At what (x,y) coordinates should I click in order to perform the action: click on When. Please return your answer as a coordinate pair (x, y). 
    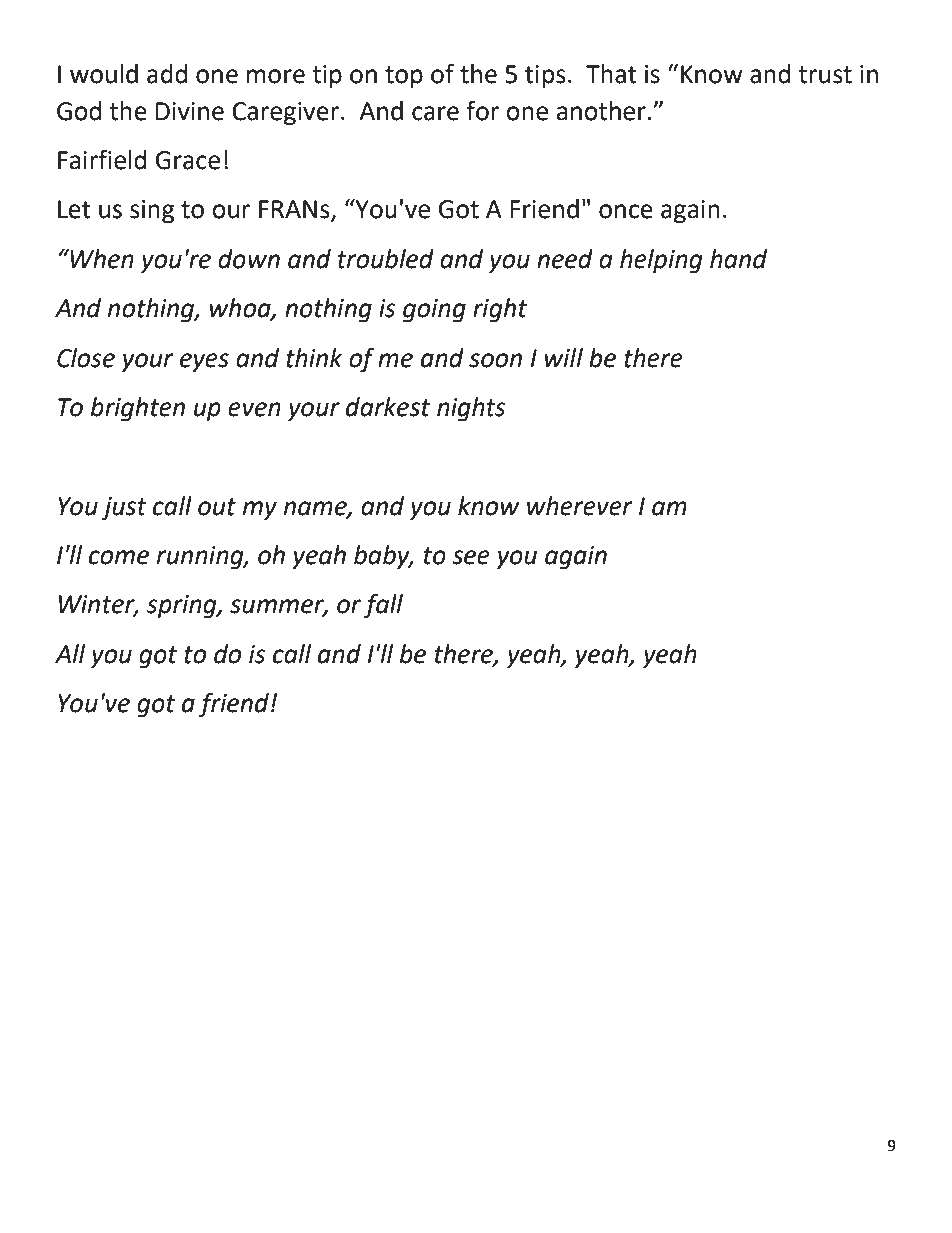
    Looking at the image, I should click on (101, 258).
